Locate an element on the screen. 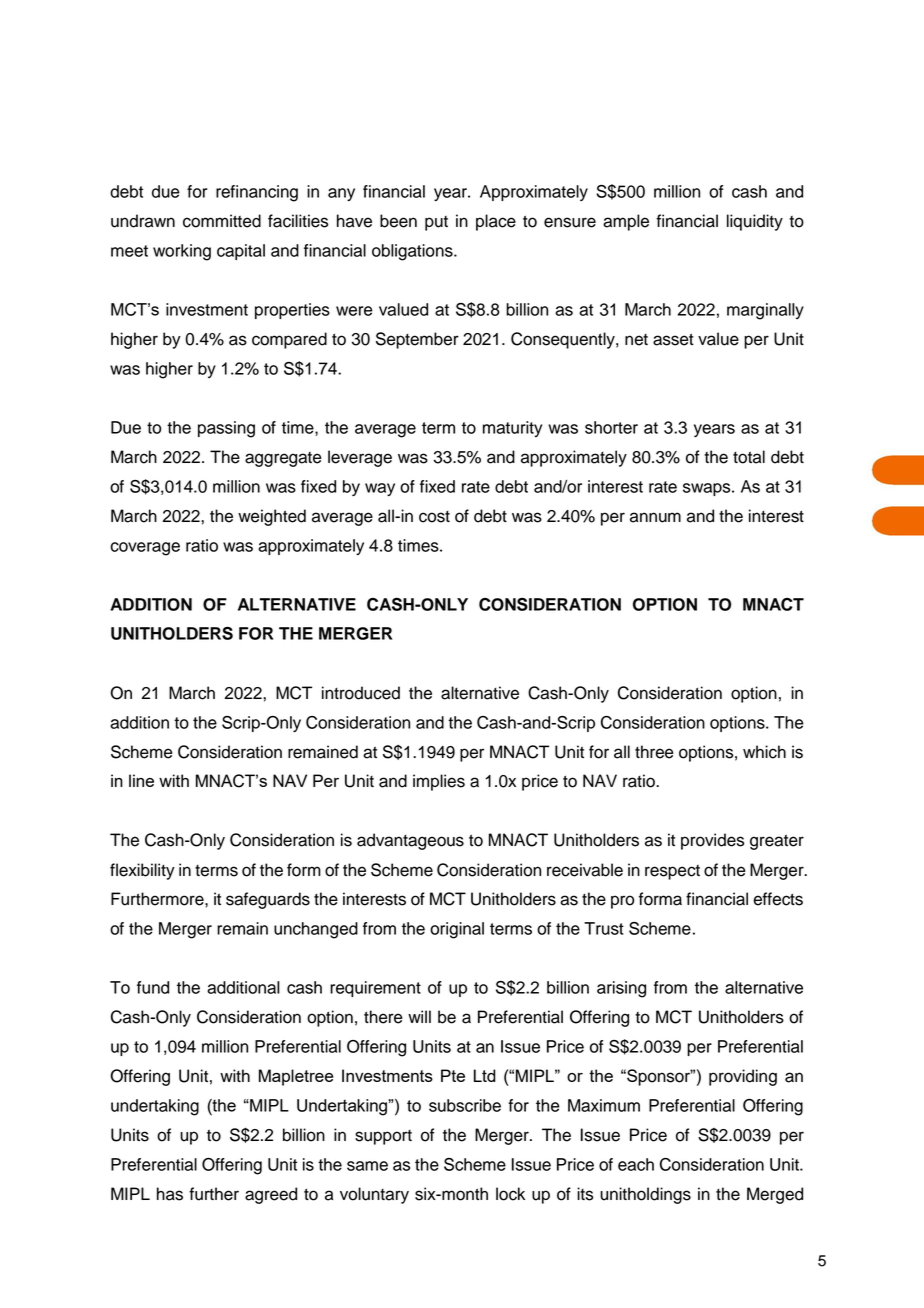  lock is located at coordinates (510, 1194).
